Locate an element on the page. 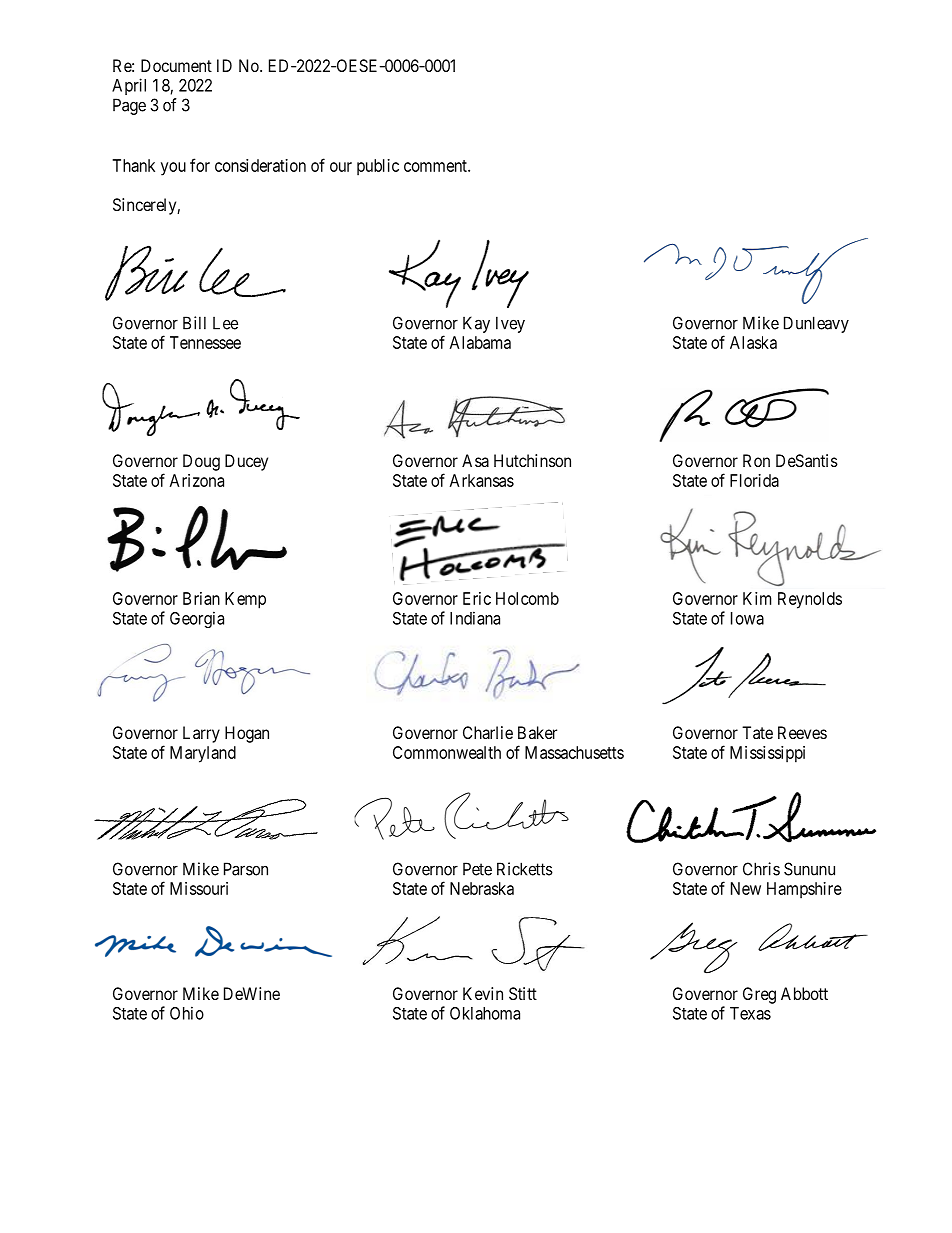  Tennessee is located at coordinates (205, 342).
